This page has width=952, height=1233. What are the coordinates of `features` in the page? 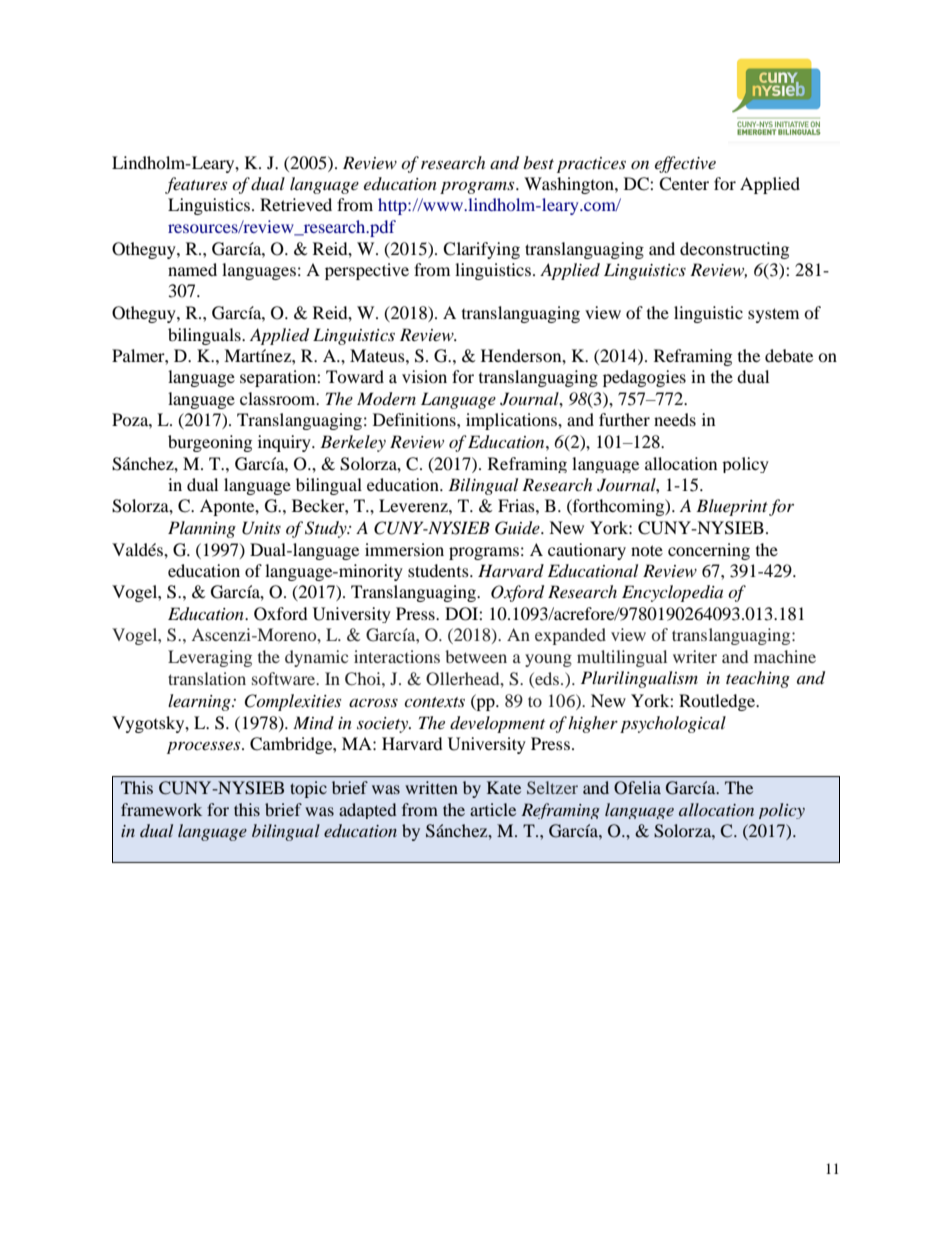 It's located at (196, 185).
